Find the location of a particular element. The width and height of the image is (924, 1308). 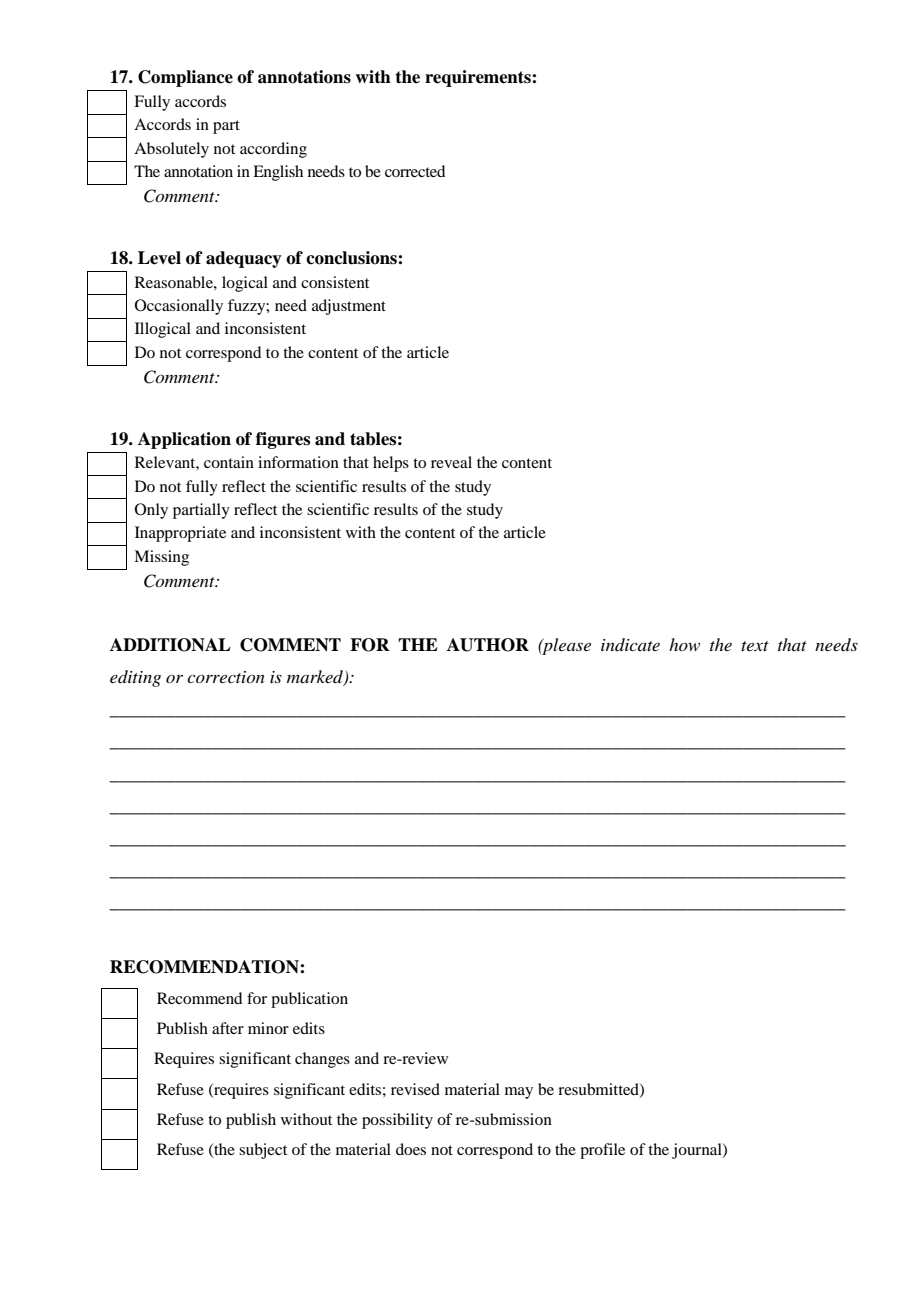

how is located at coordinates (684, 644).
